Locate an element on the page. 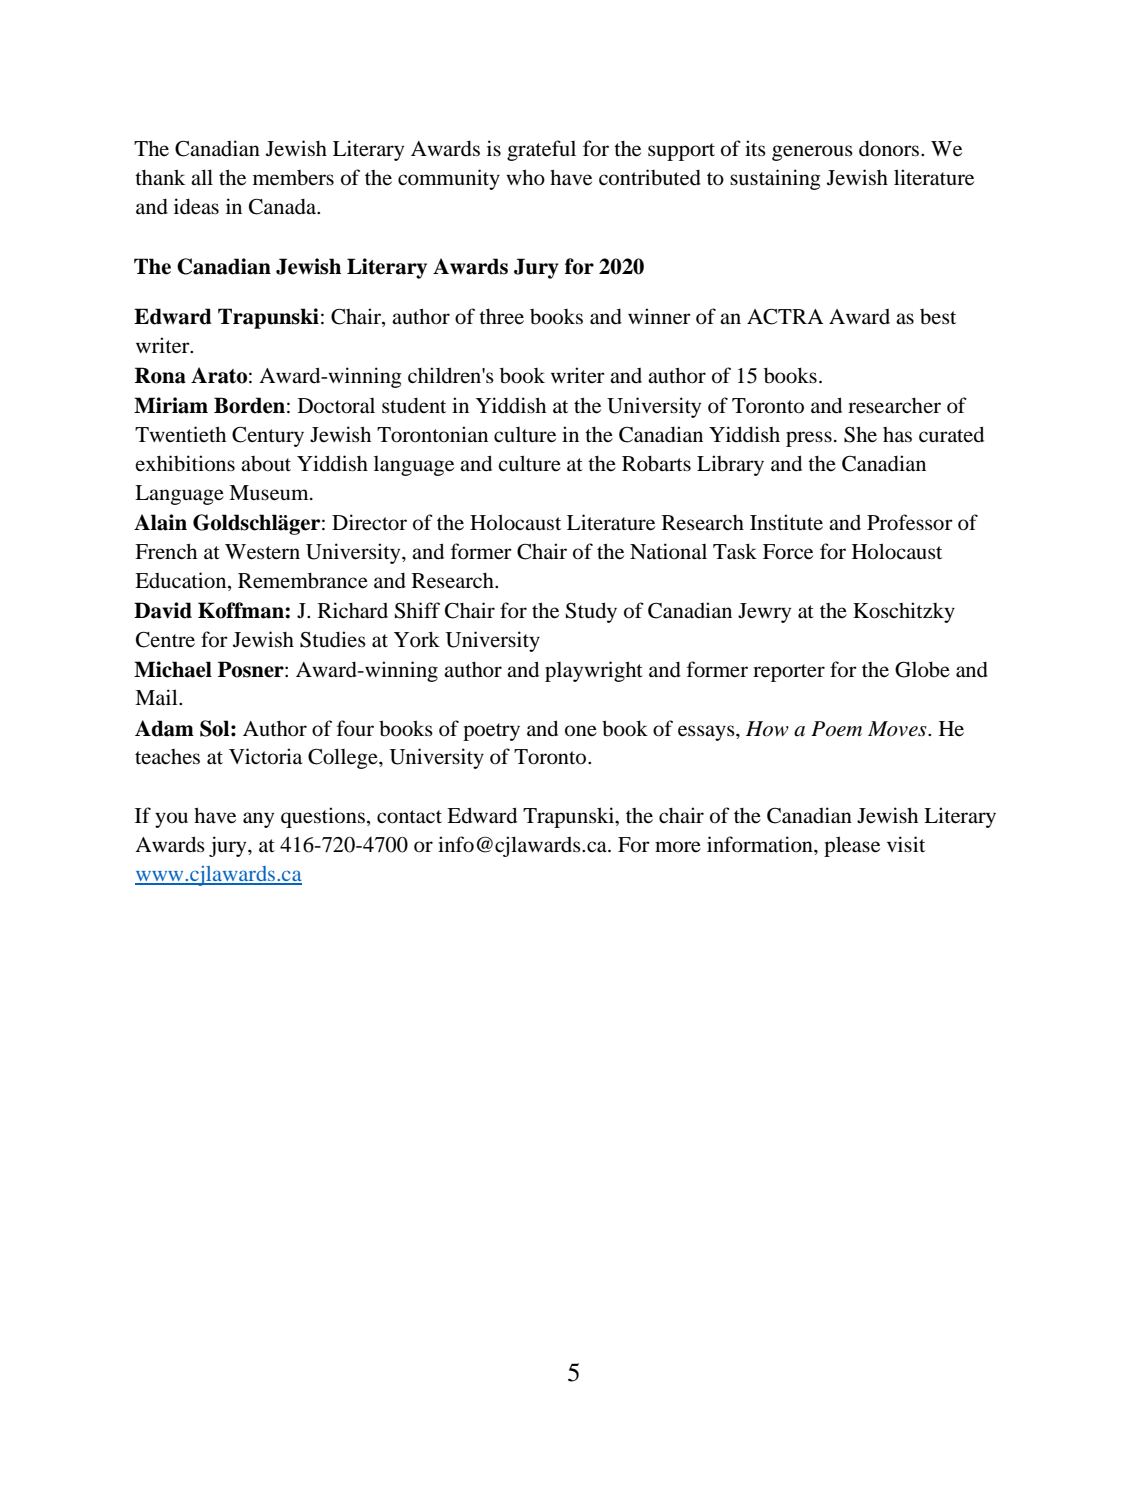 This image has height=1485, width=1148. Professor is located at coordinates (910, 522).
